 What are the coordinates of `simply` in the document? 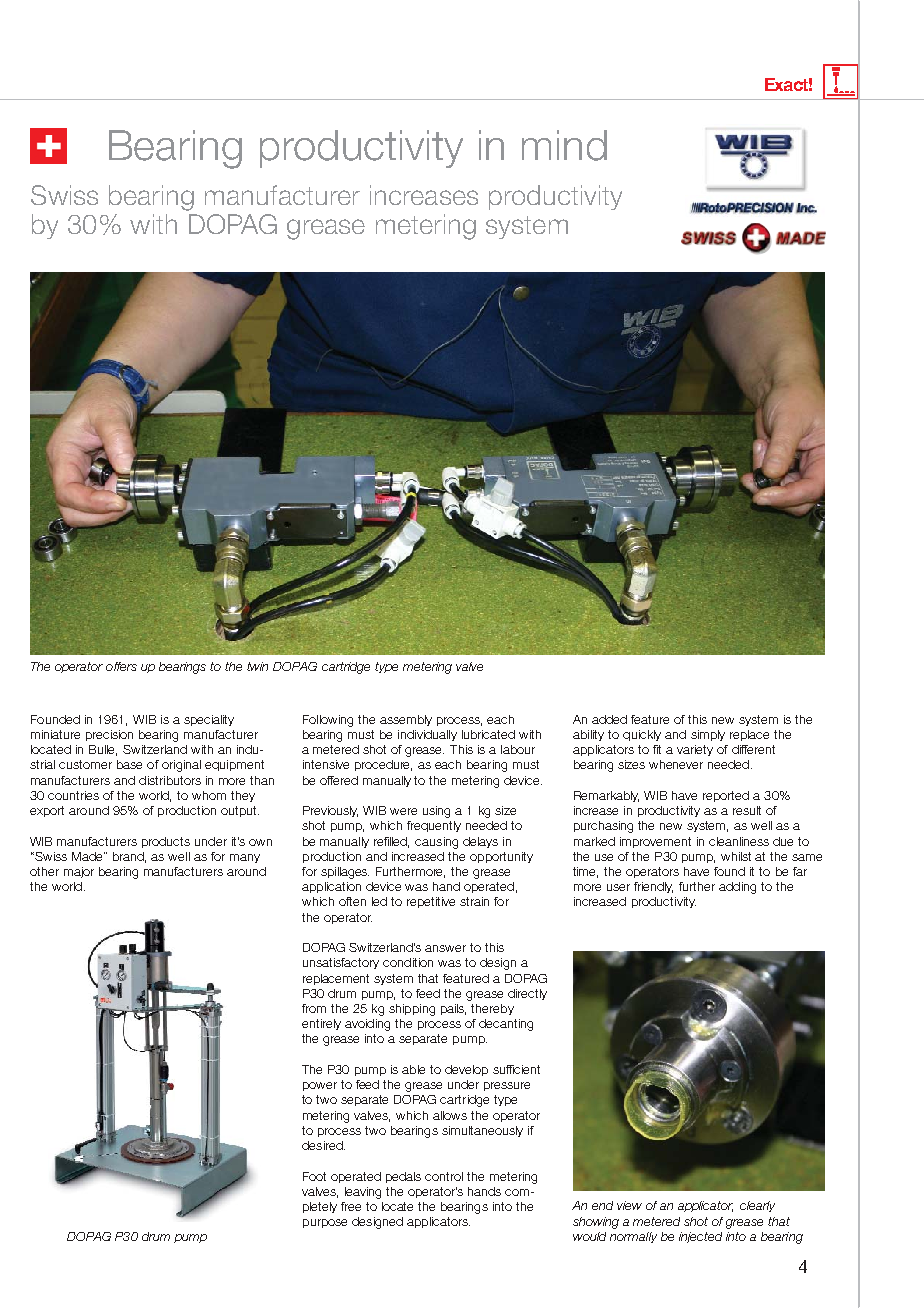 It's located at (708, 735).
